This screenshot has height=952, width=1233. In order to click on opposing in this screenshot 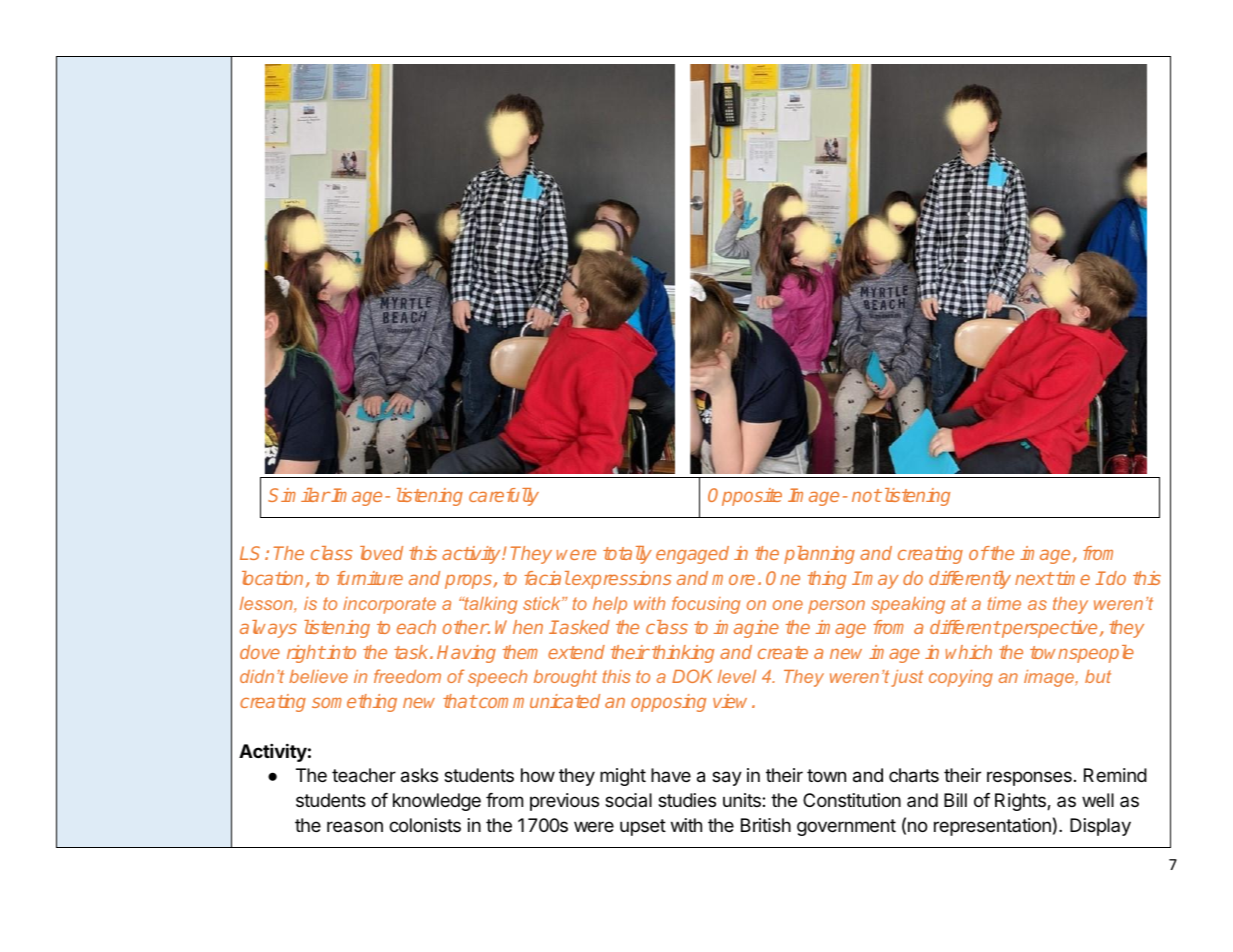, I will do `click(668, 703)`.
